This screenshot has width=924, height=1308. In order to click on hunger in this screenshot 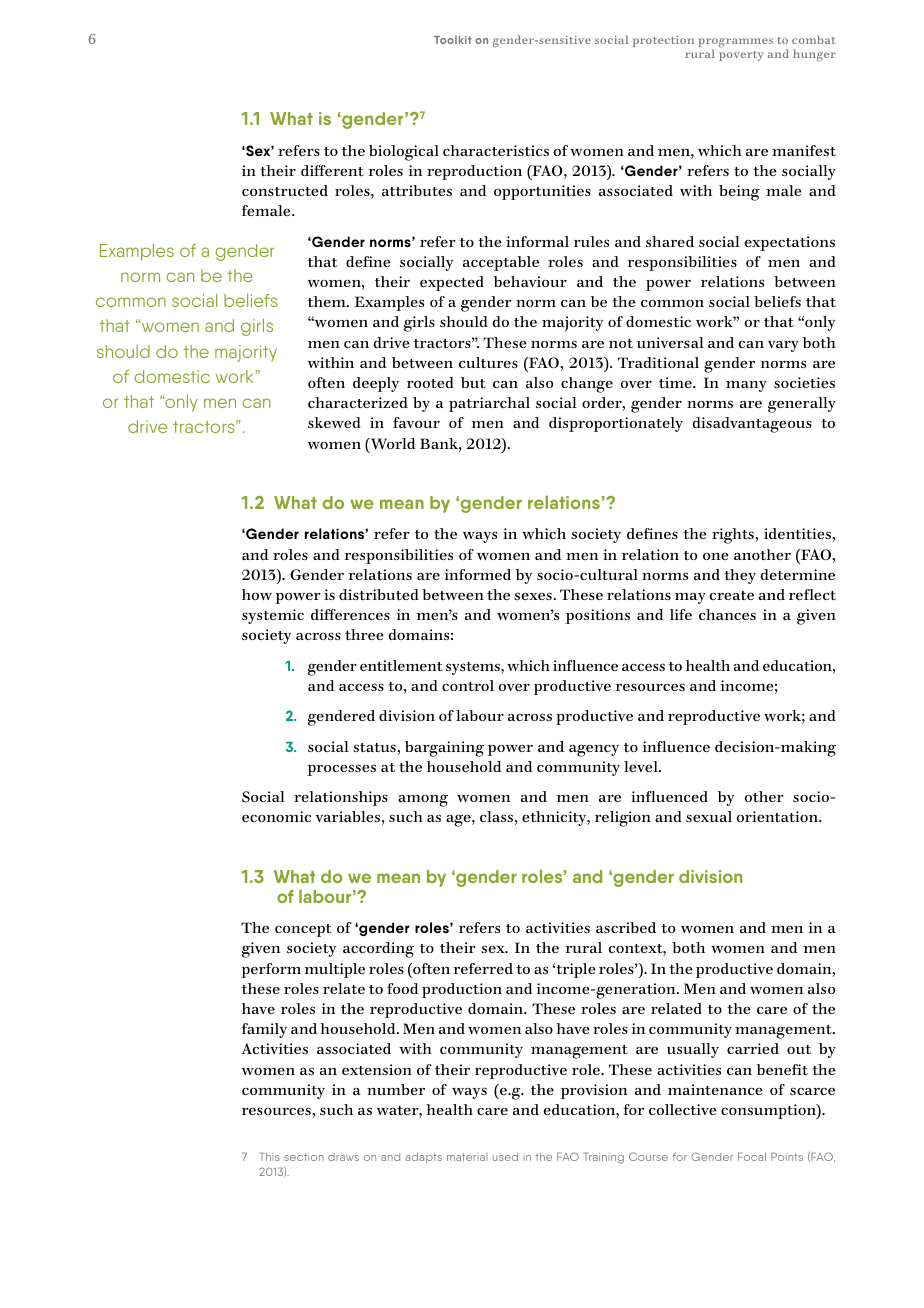, I will do `click(814, 55)`.
